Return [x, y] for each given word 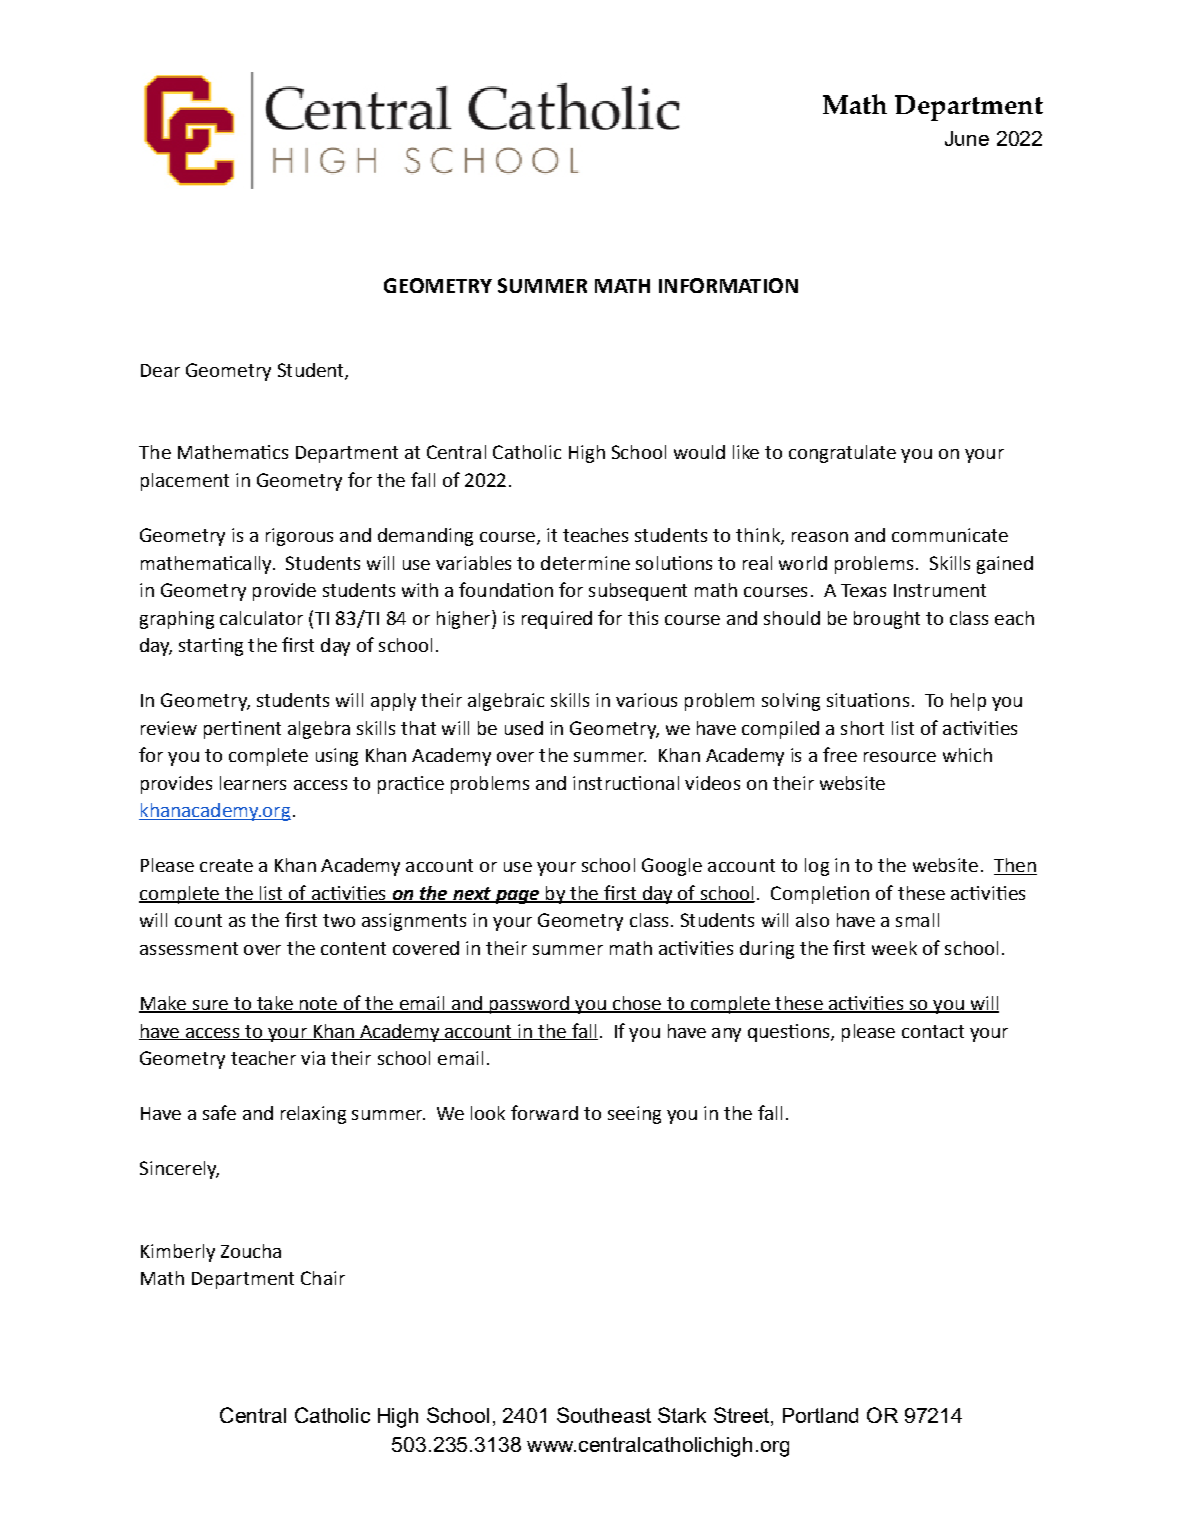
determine [585, 563]
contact [933, 1031]
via [313, 1058]
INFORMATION [728, 285]
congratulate [842, 454]
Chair [323, 1278]
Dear [160, 370]
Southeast [604, 1415]
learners [253, 783]
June [967, 138]
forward [544, 1112]
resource [900, 757]
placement [185, 482]
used [524, 728]
